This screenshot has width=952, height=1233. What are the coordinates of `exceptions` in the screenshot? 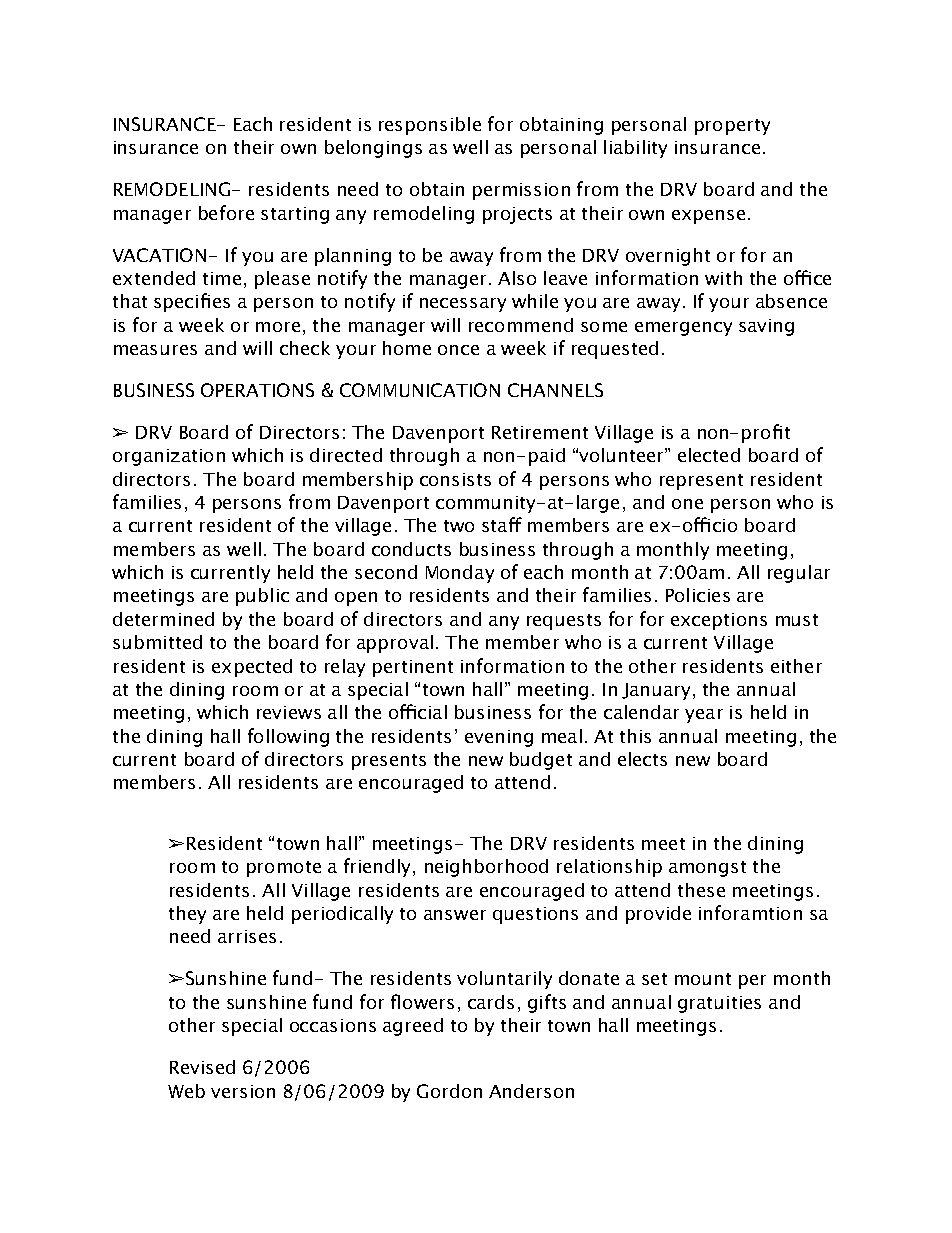 It's located at (719, 621).
